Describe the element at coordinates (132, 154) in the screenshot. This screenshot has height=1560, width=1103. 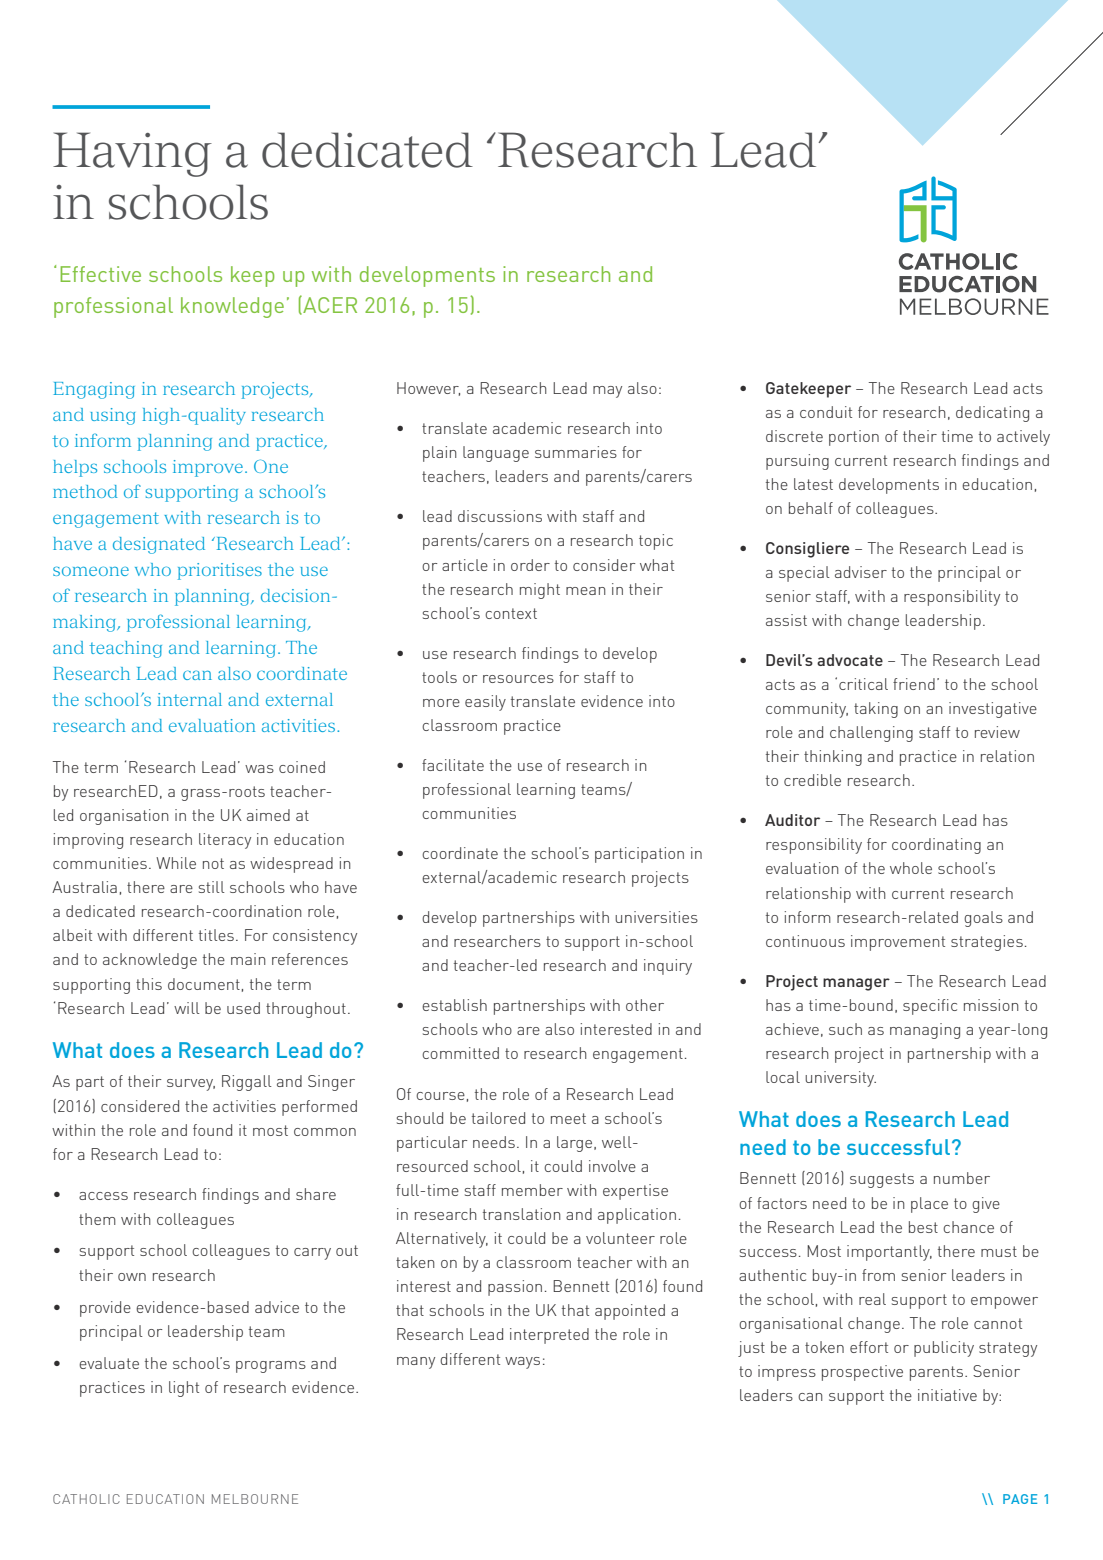
I see `Having` at that location.
